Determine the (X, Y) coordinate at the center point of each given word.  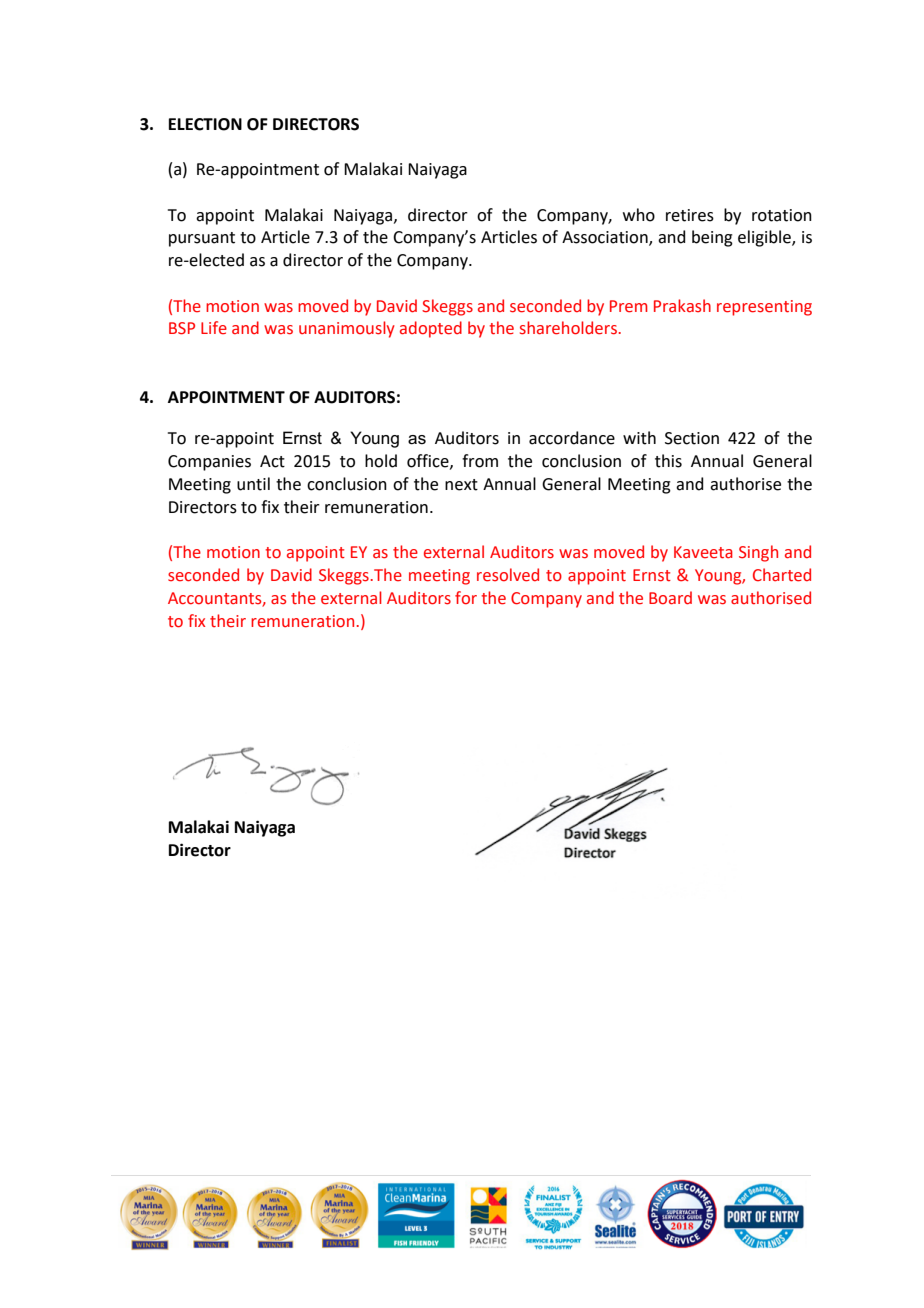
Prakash (682, 306)
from (480, 461)
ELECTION (205, 124)
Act (272, 461)
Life (214, 328)
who (639, 215)
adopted (431, 329)
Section (692, 438)
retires (690, 215)
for (466, 598)
